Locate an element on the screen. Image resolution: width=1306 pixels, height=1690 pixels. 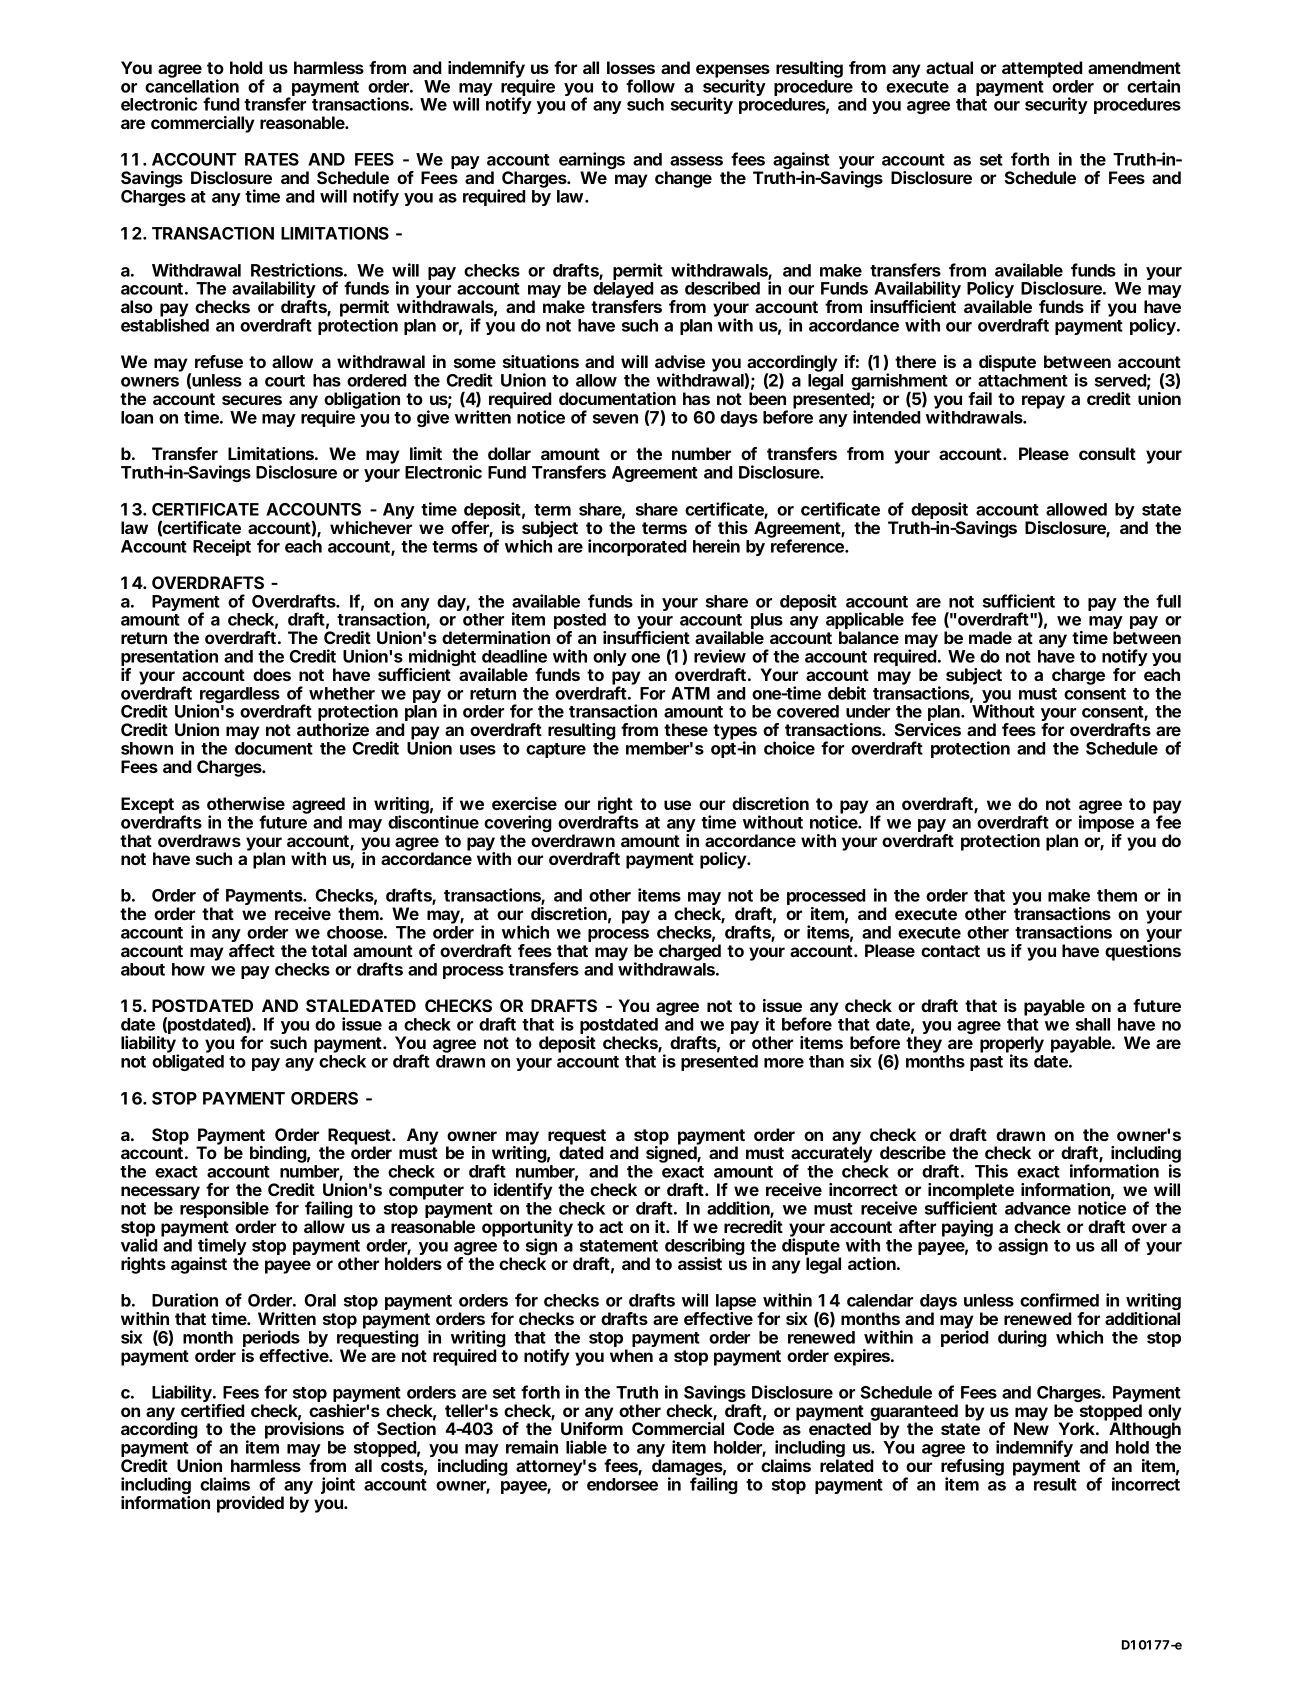
posted is located at coordinates (580, 622).
